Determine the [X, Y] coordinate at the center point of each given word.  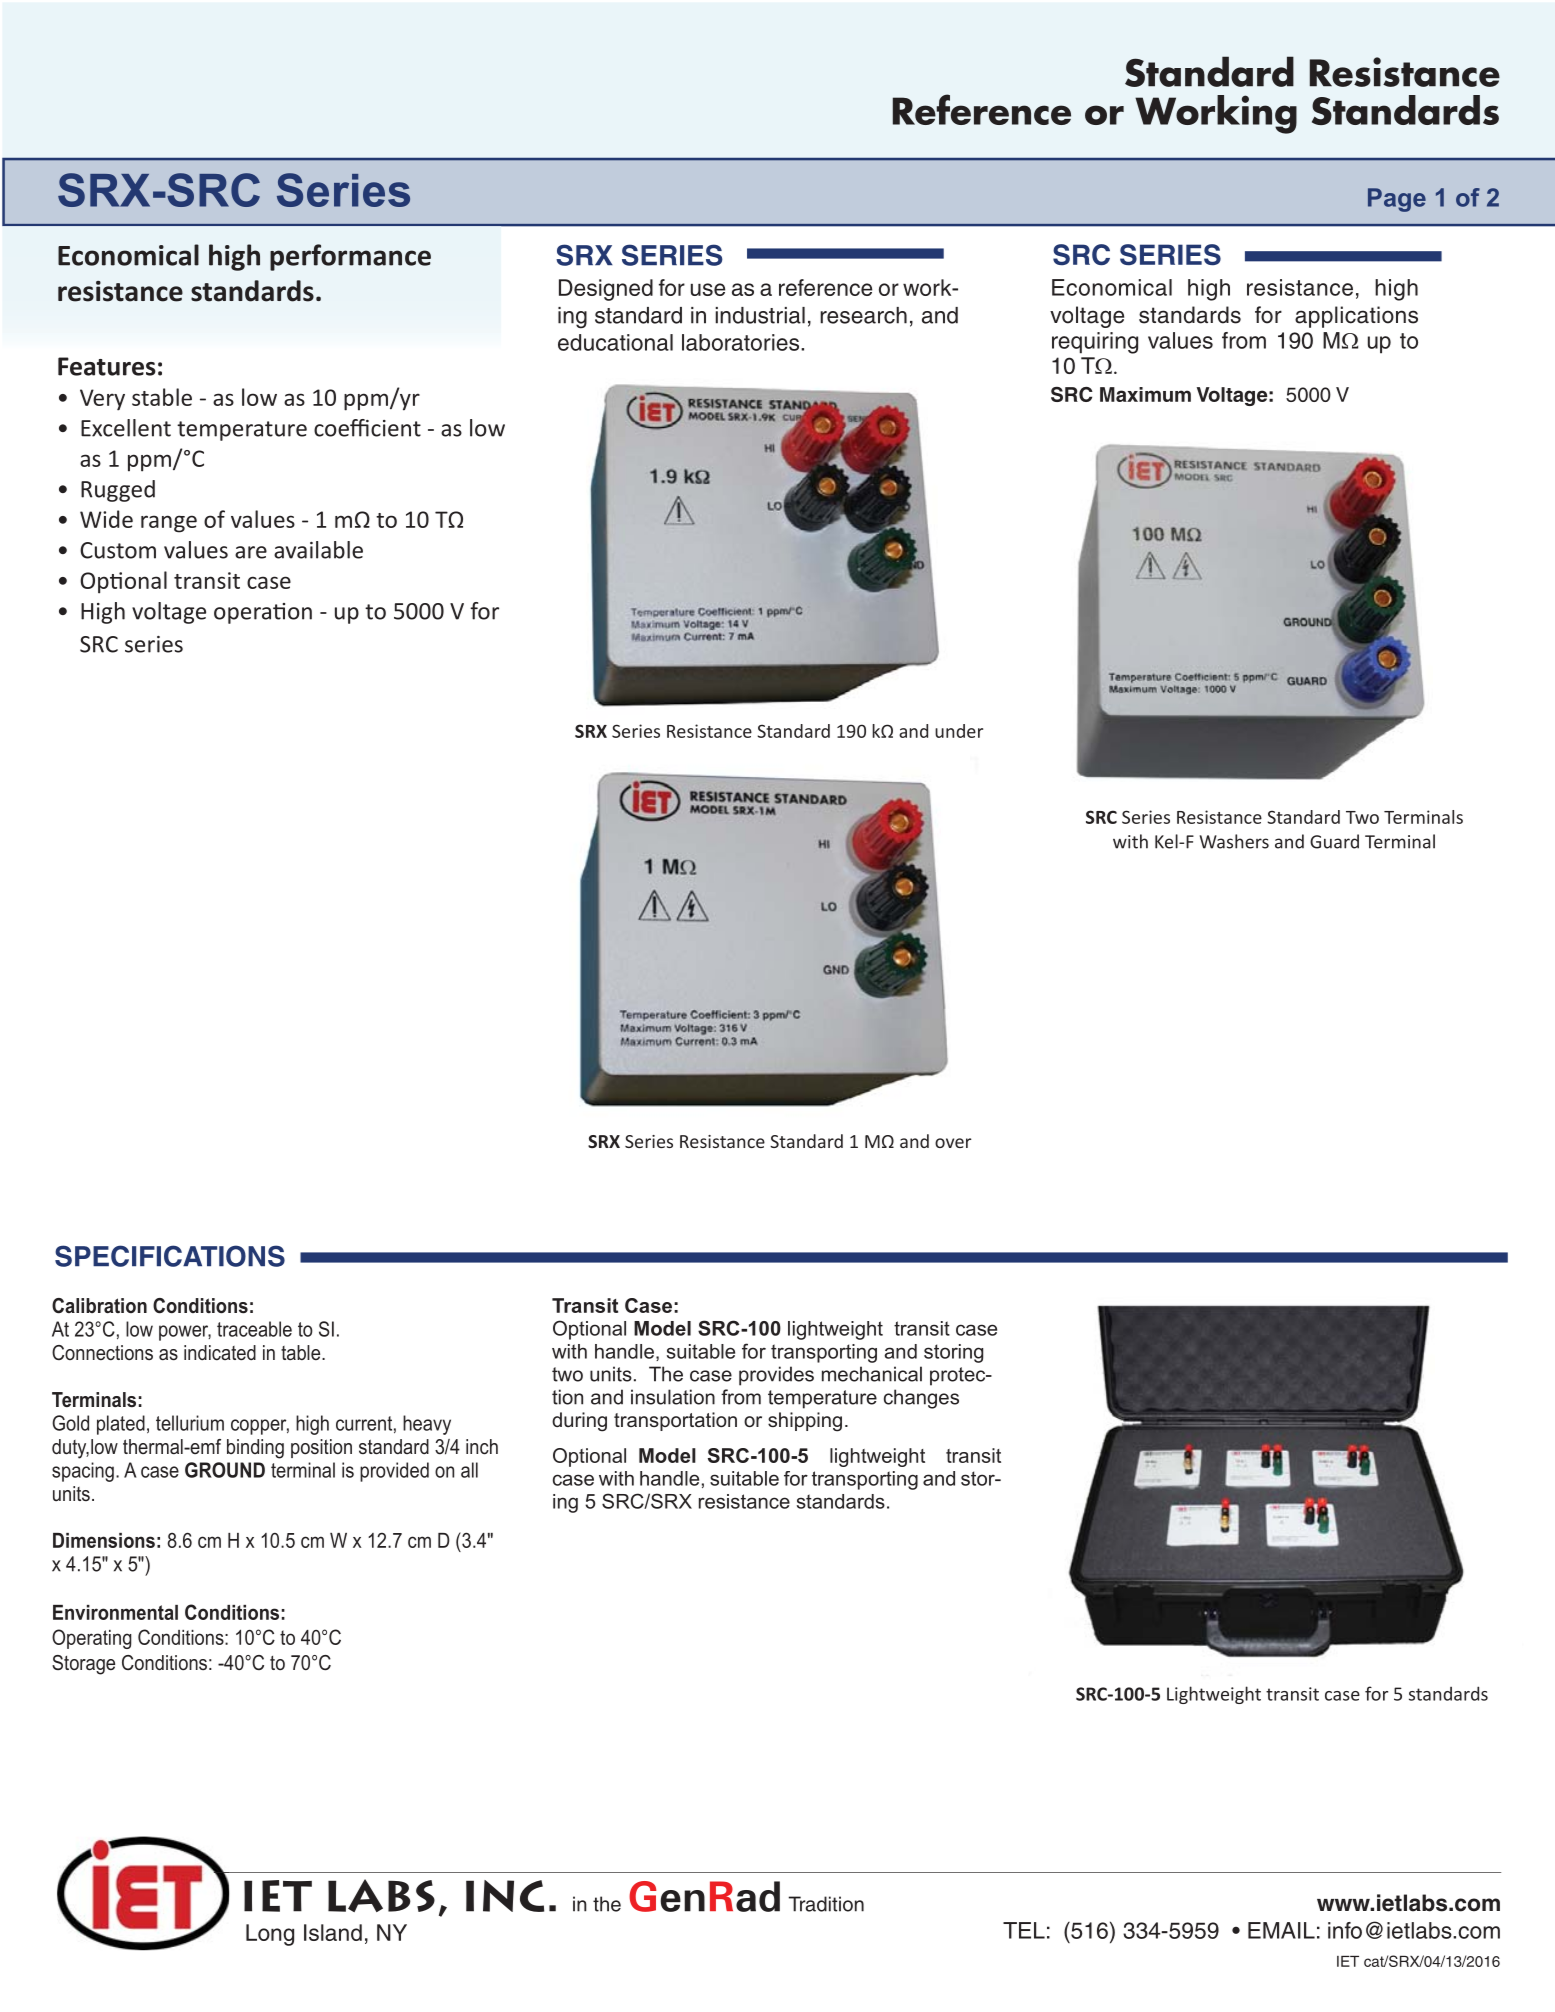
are [251, 552]
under [959, 731]
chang [910, 1399]
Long [270, 1935]
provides [776, 1376]
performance [350, 257]
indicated [220, 1353]
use [708, 289]
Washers [1234, 841]
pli [1332, 317]
